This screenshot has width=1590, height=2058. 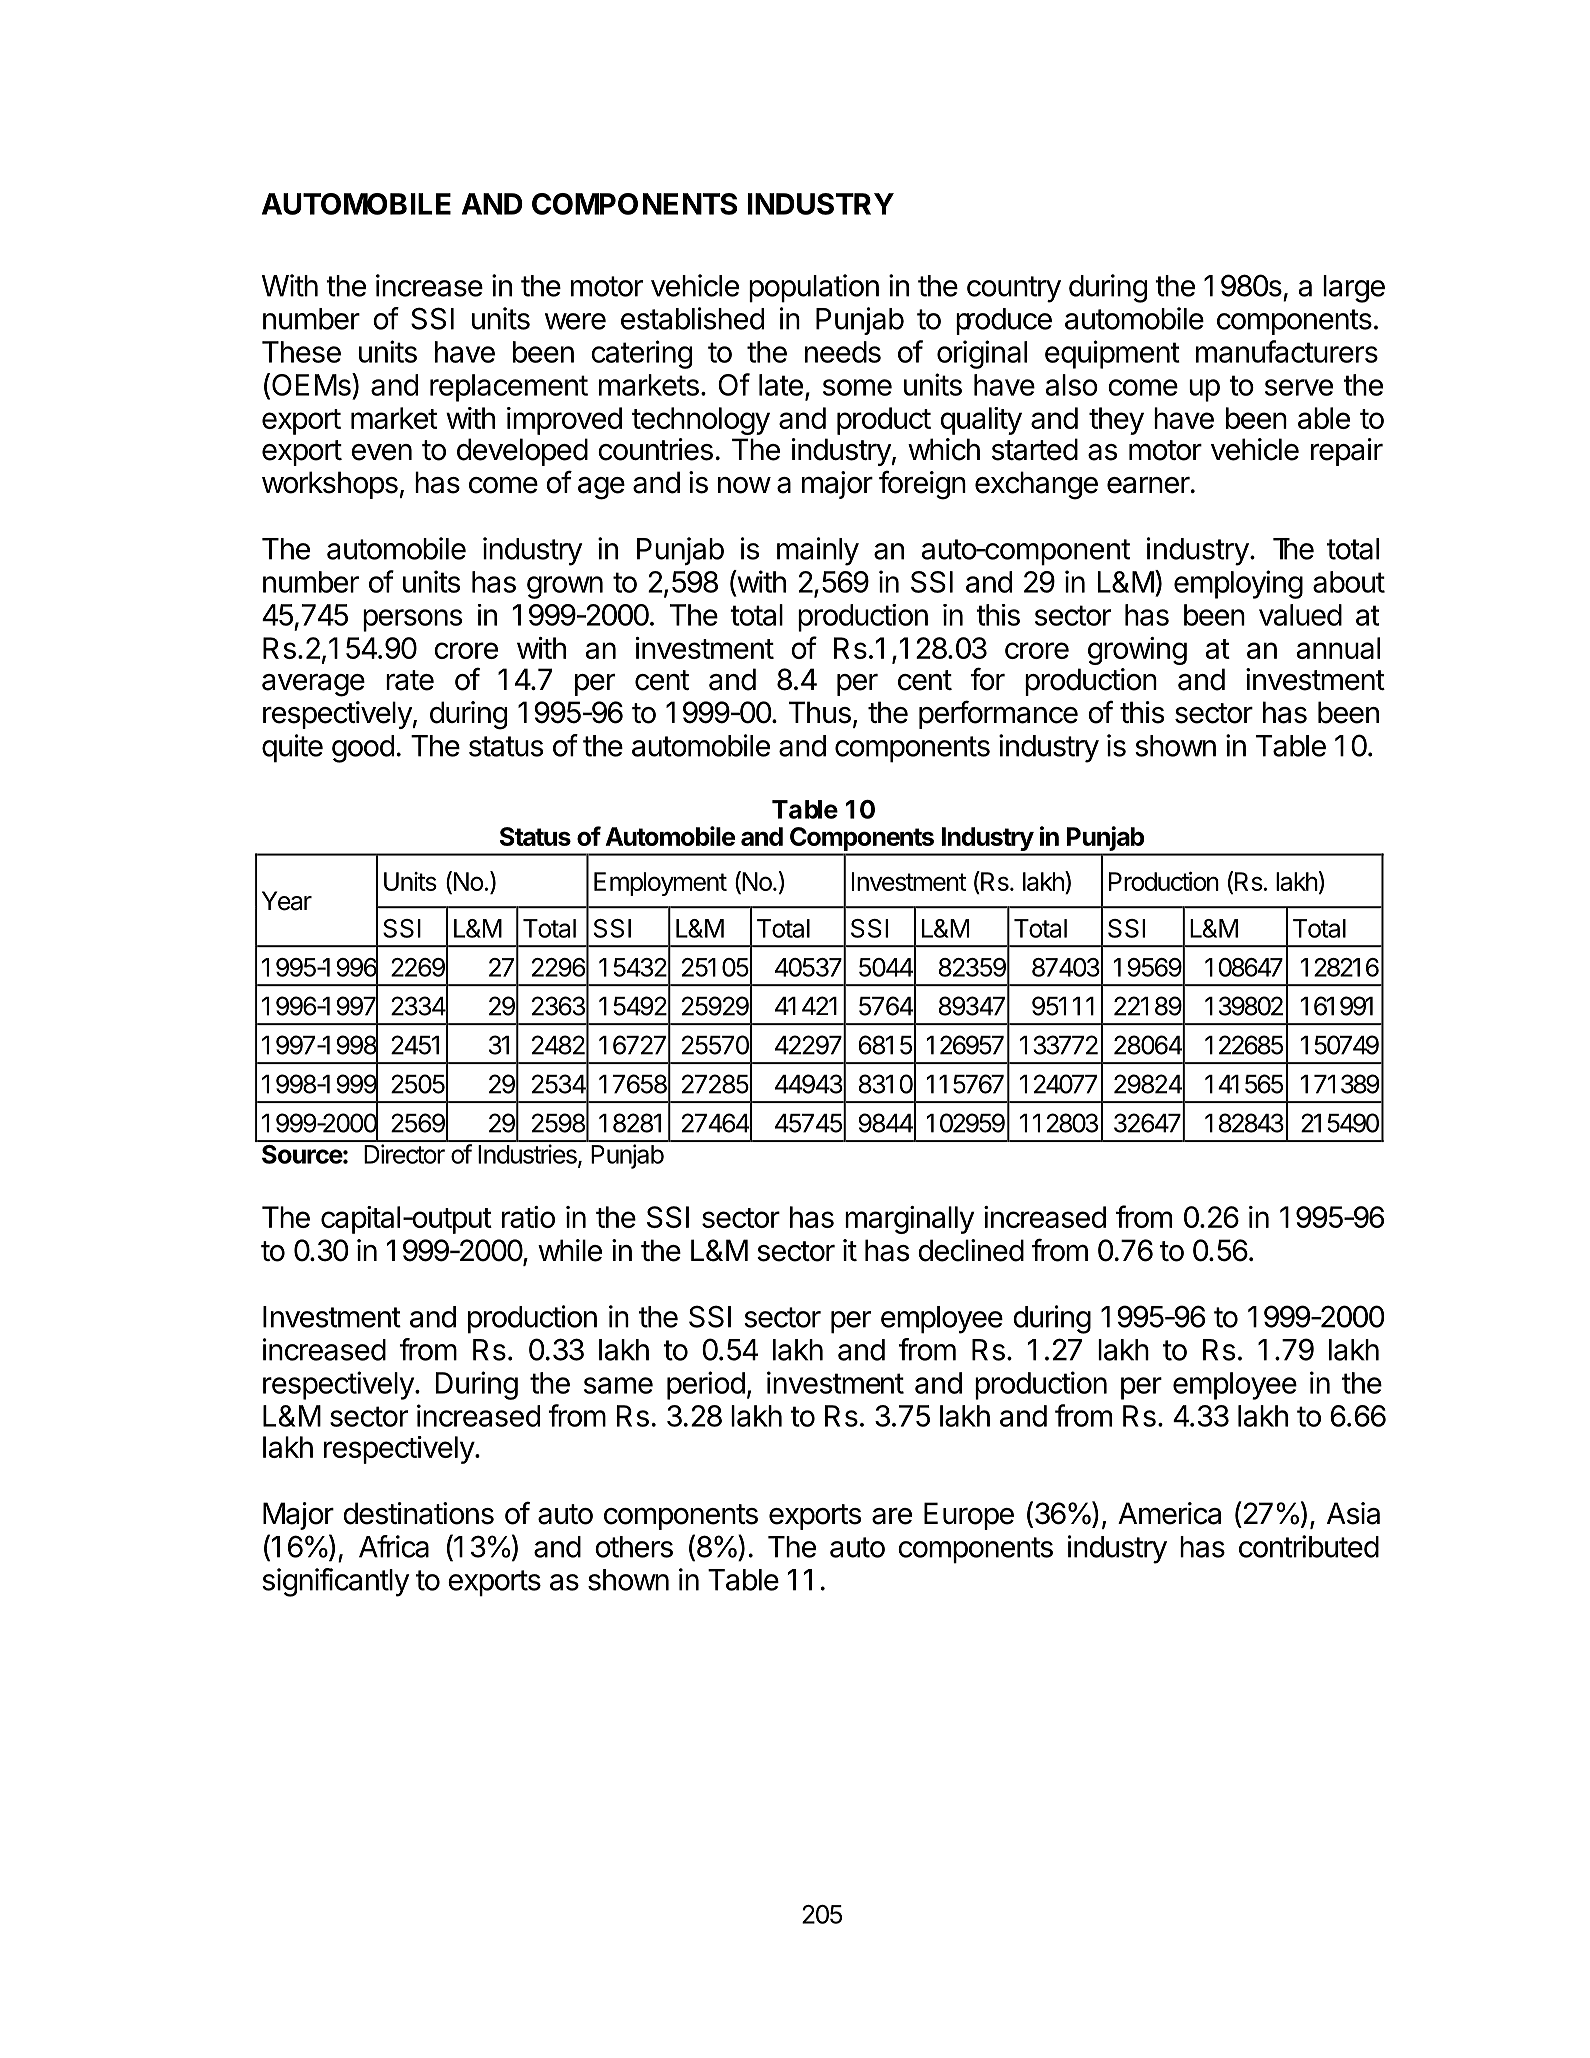 I want to click on Employment, so click(x=660, y=884).
